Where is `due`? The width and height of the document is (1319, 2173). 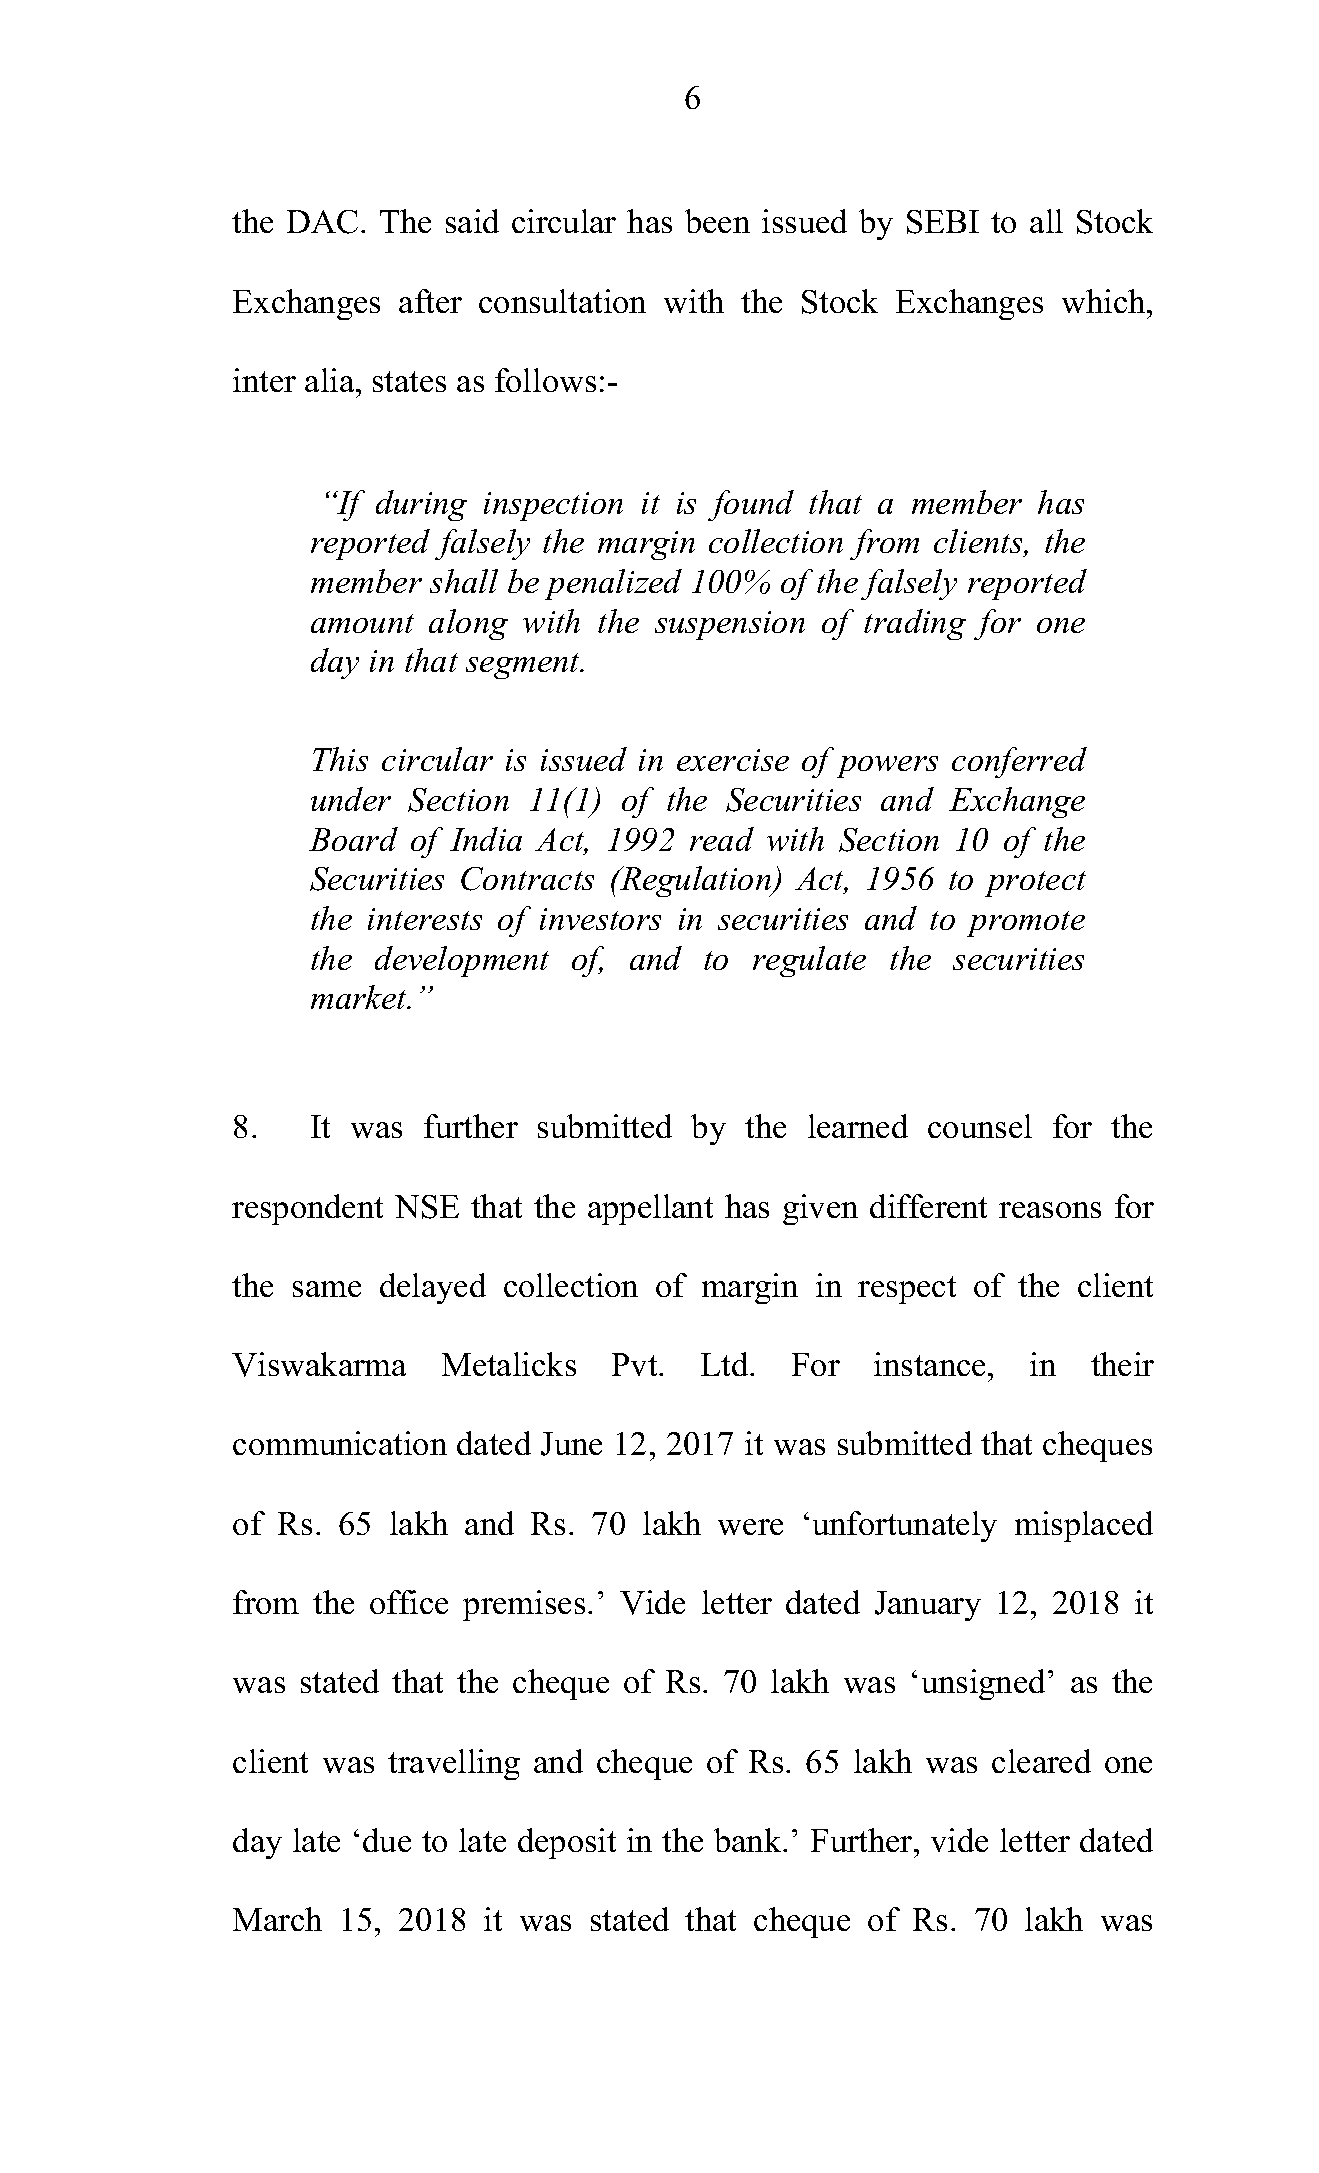
due is located at coordinates (387, 1840).
